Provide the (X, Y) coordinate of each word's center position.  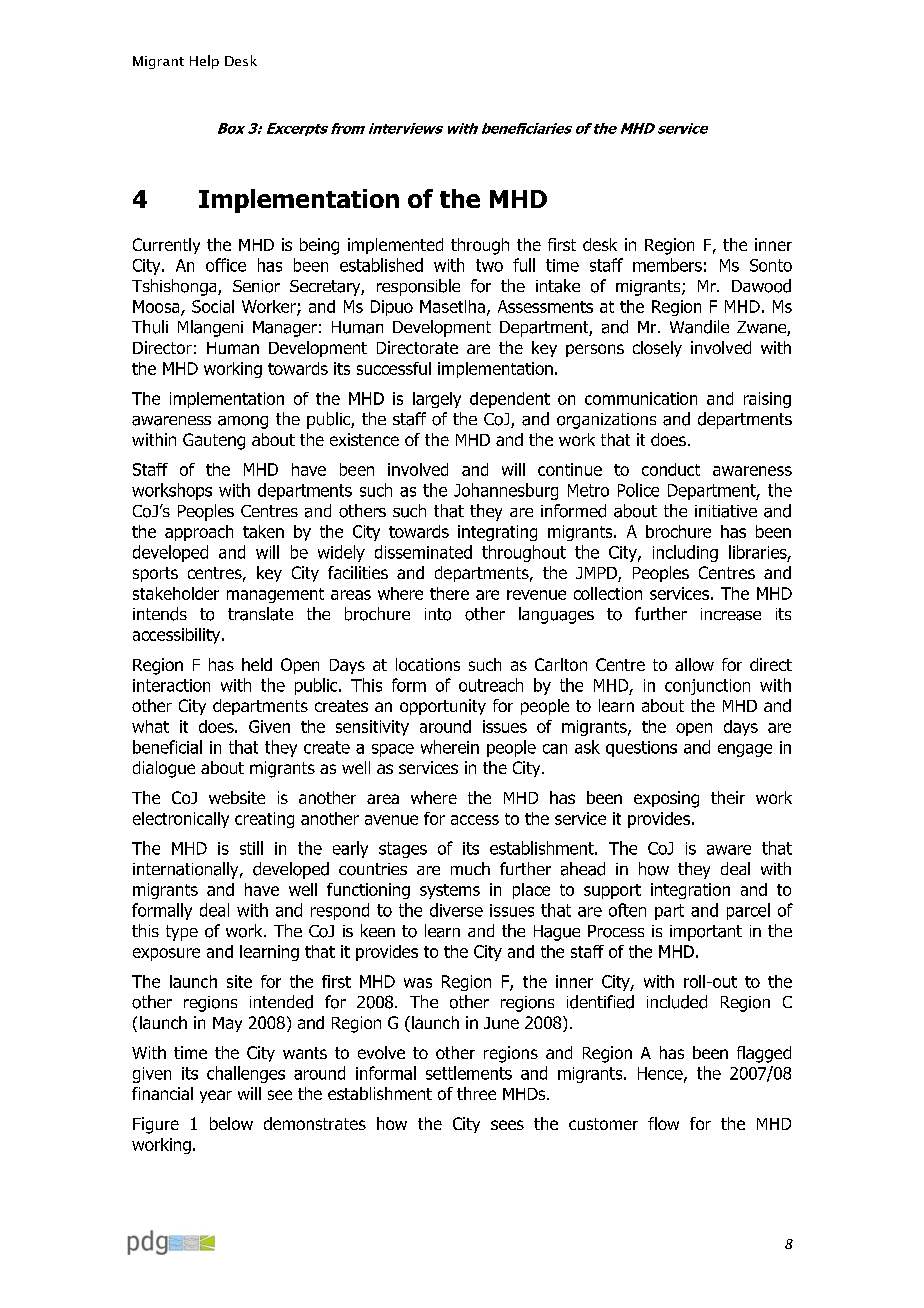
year (216, 1096)
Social (213, 306)
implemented (395, 246)
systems (450, 891)
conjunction (707, 687)
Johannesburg (506, 491)
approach (199, 533)
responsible (418, 287)
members (667, 265)
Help (204, 62)
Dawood (761, 286)
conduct (671, 469)
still (251, 848)
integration (690, 891)
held (257, 664)
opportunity (443, 707)
